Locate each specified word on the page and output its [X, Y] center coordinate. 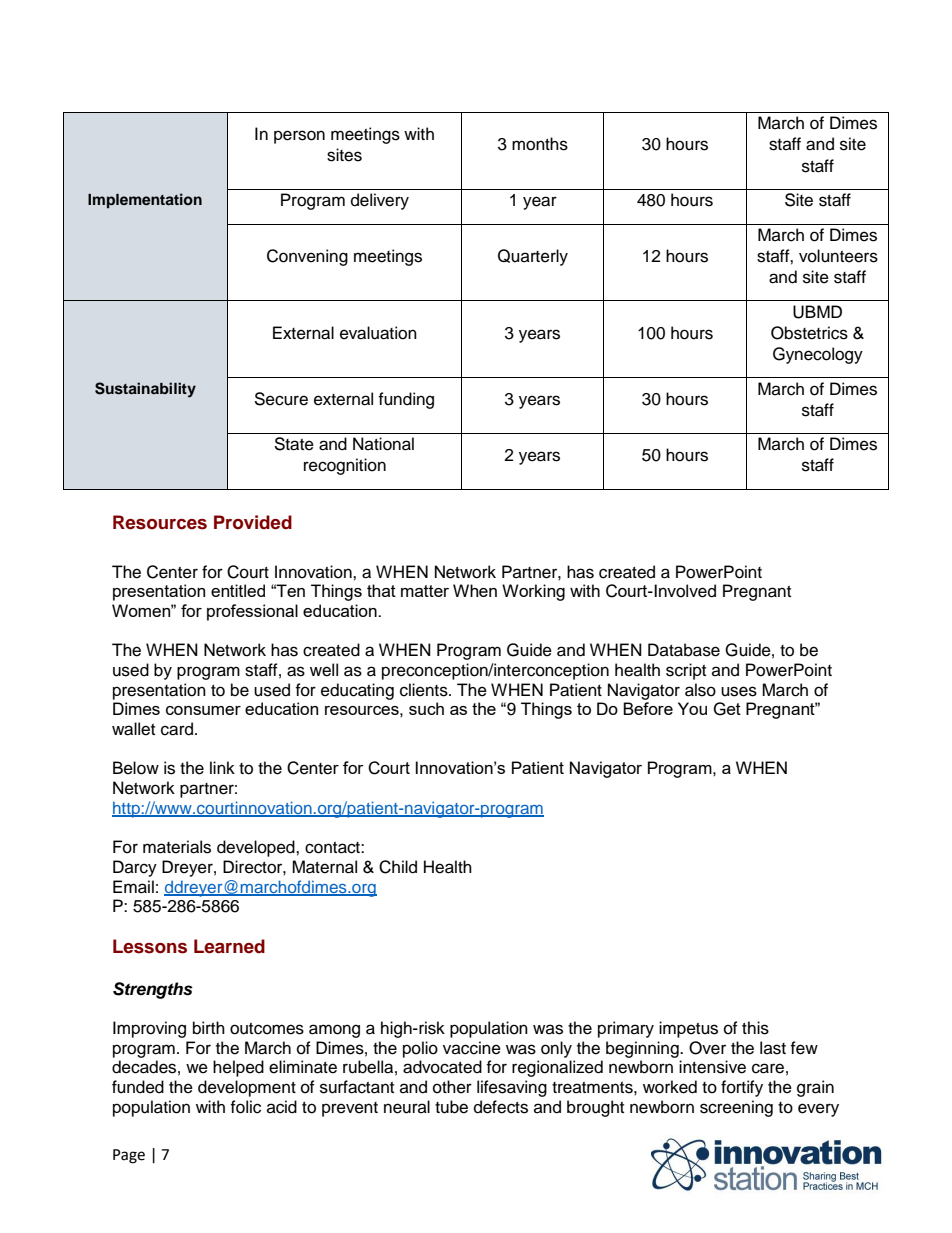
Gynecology [818, 355]
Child [398, 867]
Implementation [145, 200]
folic [245, 1107]
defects [501, 1107]
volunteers [838, 256]
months [540, 144]
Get [727, 709]
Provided [253, 522]
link [222, 767]
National [383, 444]
